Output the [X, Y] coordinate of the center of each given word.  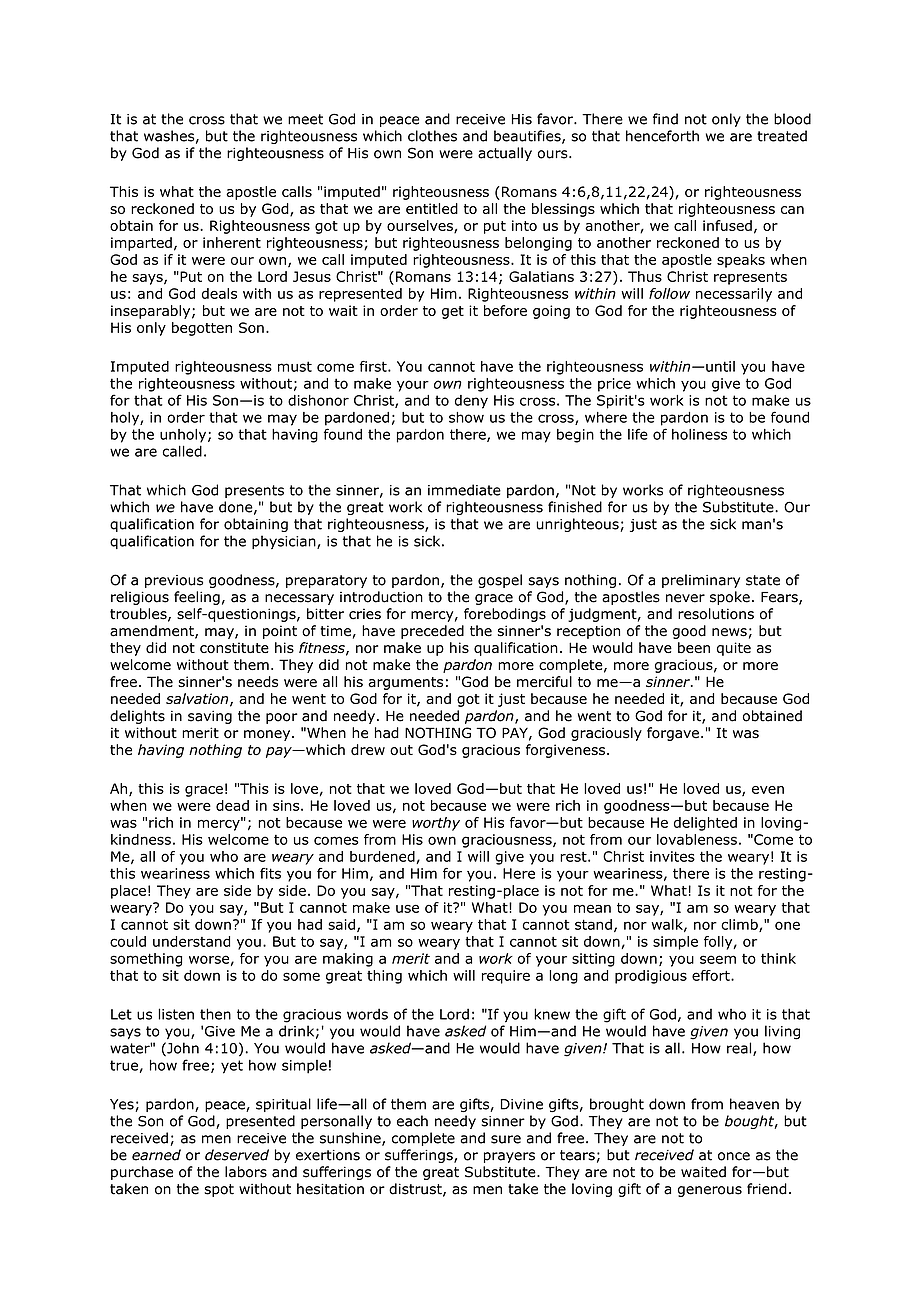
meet [305, 119]
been [694, 647]
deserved [237, 1155]
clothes [432, 136]
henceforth [662, 136]
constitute [234, 647]
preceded [432, 632]
